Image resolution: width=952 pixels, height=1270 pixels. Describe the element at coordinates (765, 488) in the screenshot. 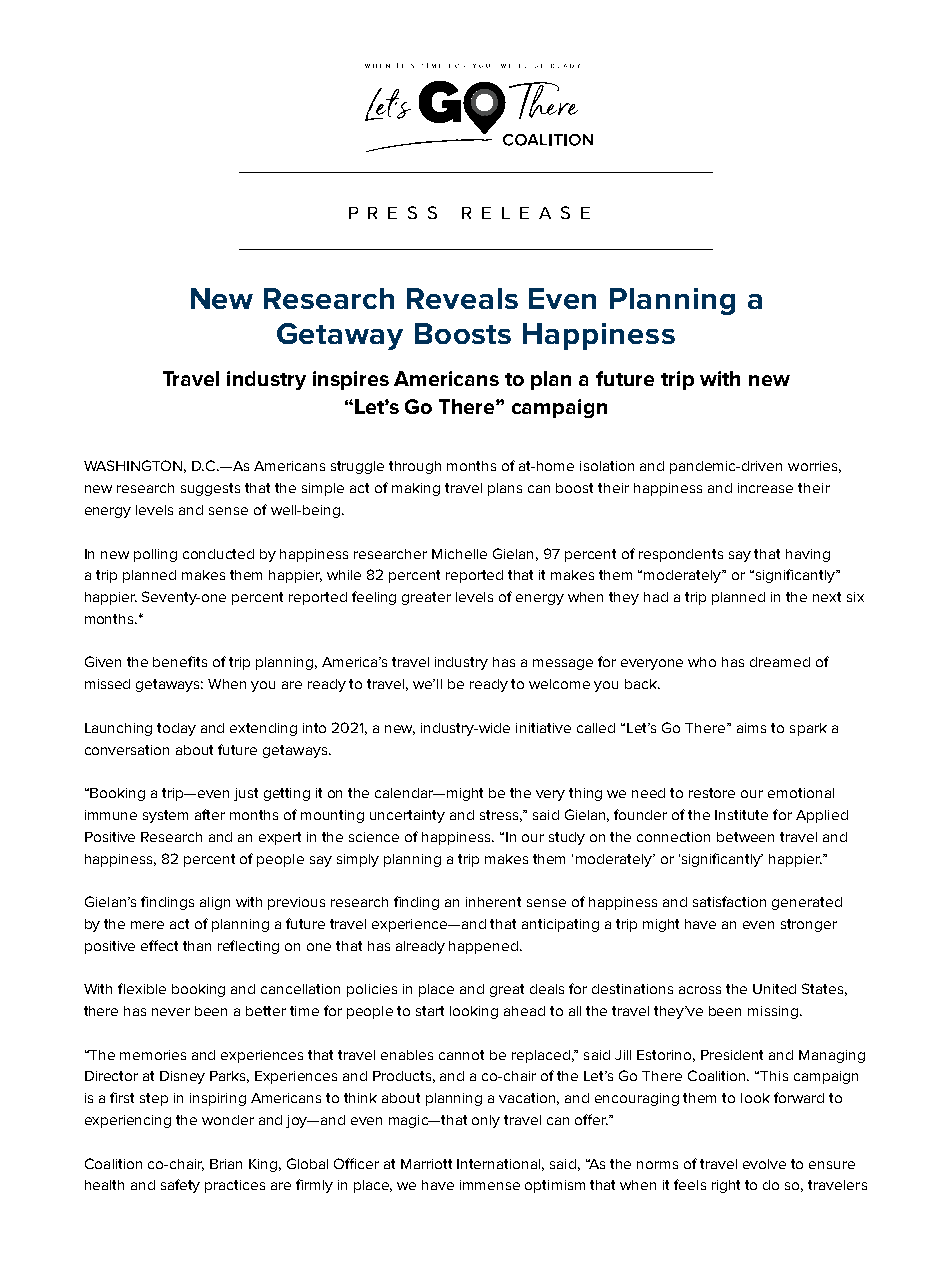

I see `increase` at that location.
